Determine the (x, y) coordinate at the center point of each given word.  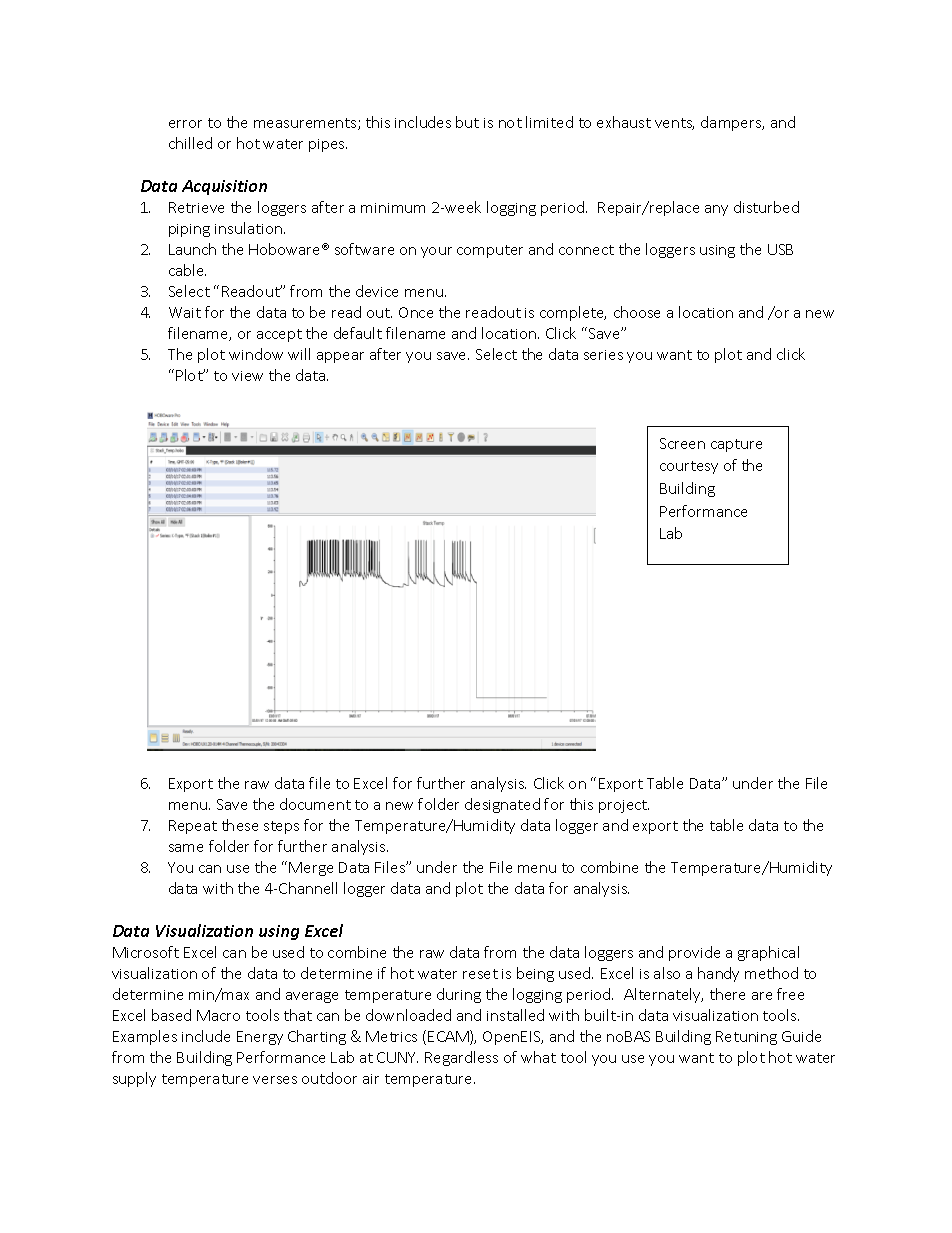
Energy (260, 1038)
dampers (732, 123)
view (247, 376)
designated (502, 805)
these (240, 825)
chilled (190, 143)
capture (736, 445)
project (624, 806)
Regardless (461, 1058)
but (467, 122)
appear (340, 357)
